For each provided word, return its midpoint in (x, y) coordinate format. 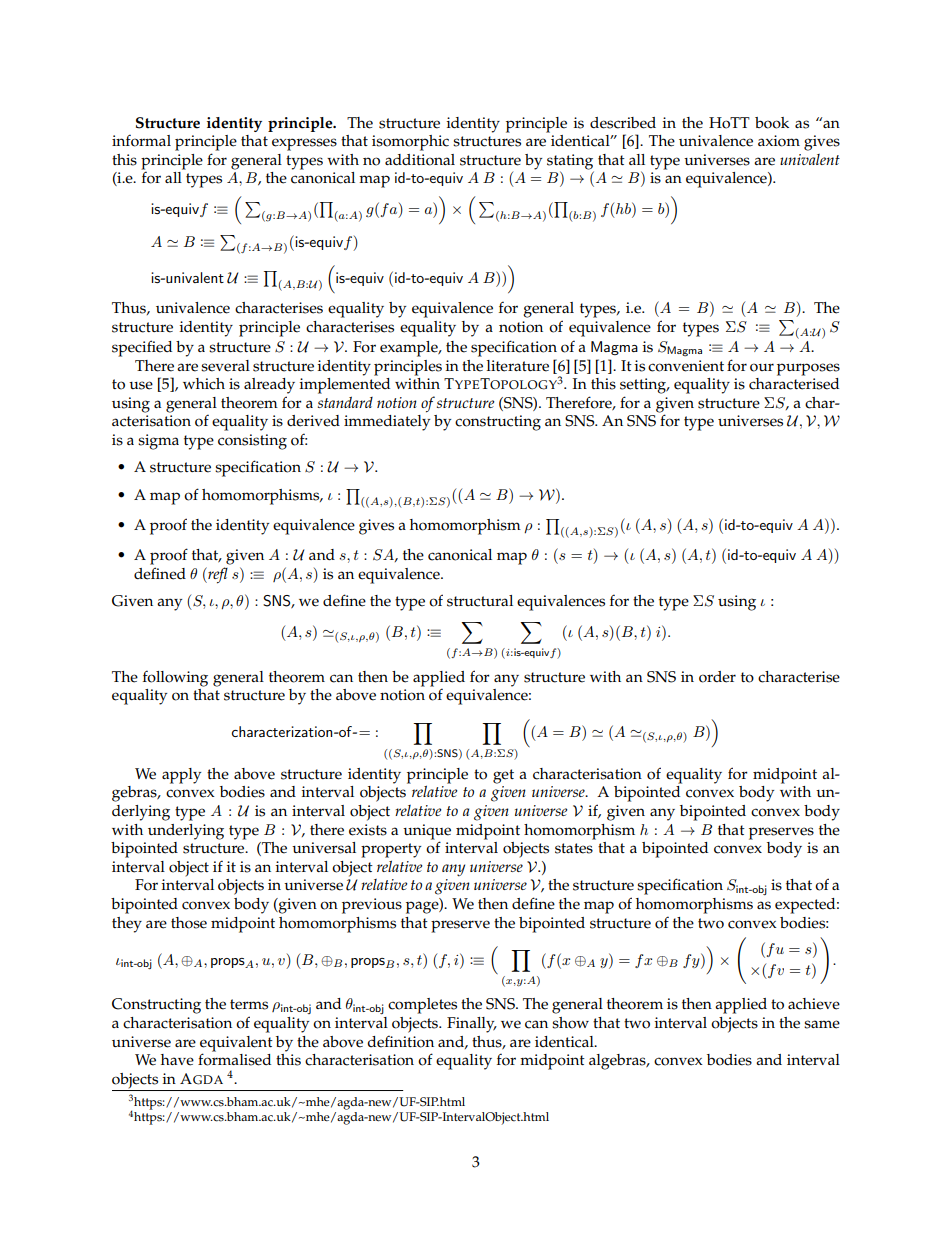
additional (420, 160)
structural (480, 601)
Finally (472, 1025)
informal (141, 140)
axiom (779, 141)
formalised (234, 1058)
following (175, 678)
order (717, 677)
